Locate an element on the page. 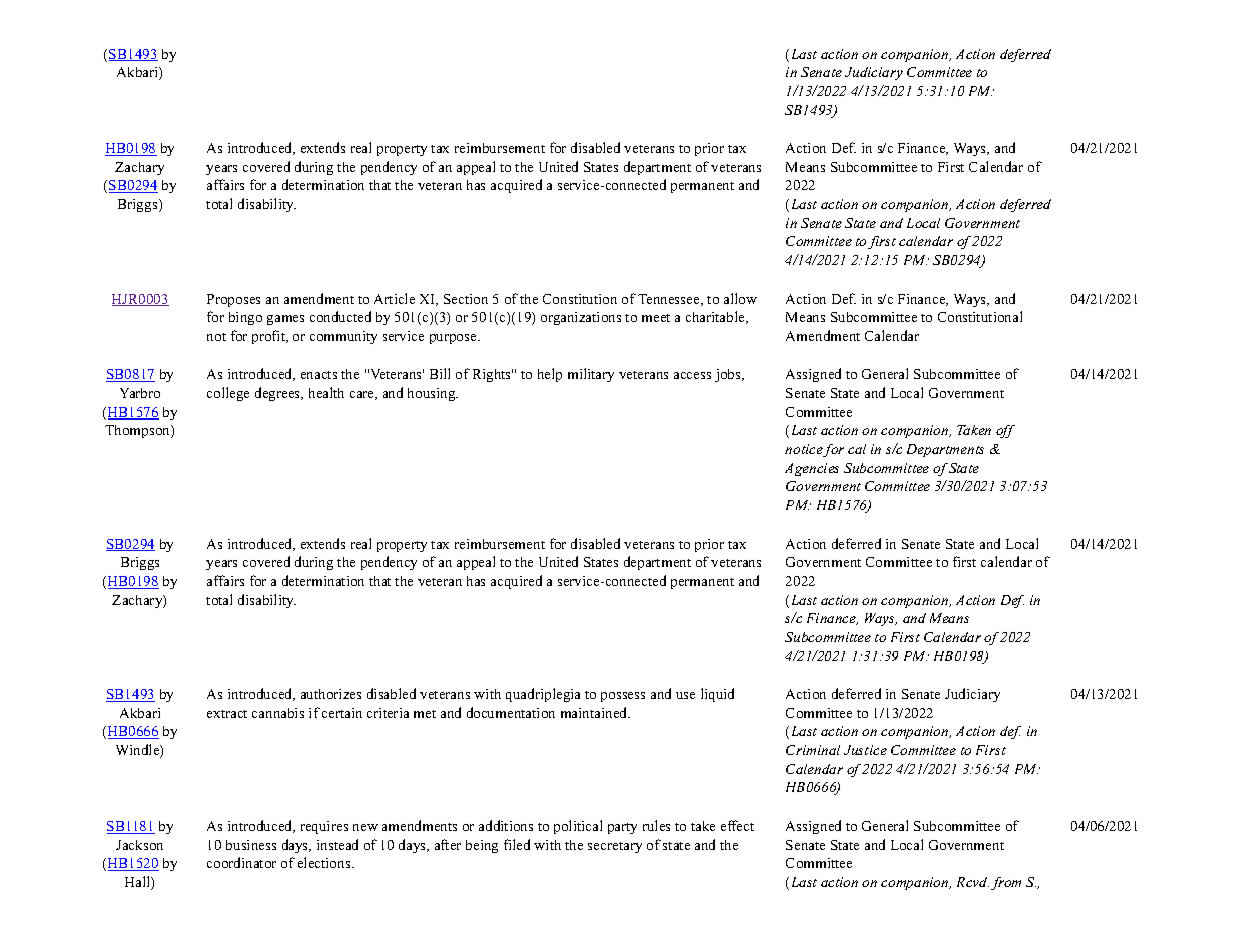 Image resolution: width=1233 pixels, height=952 pixels. coordinator is located at coordinates (241, 862).
